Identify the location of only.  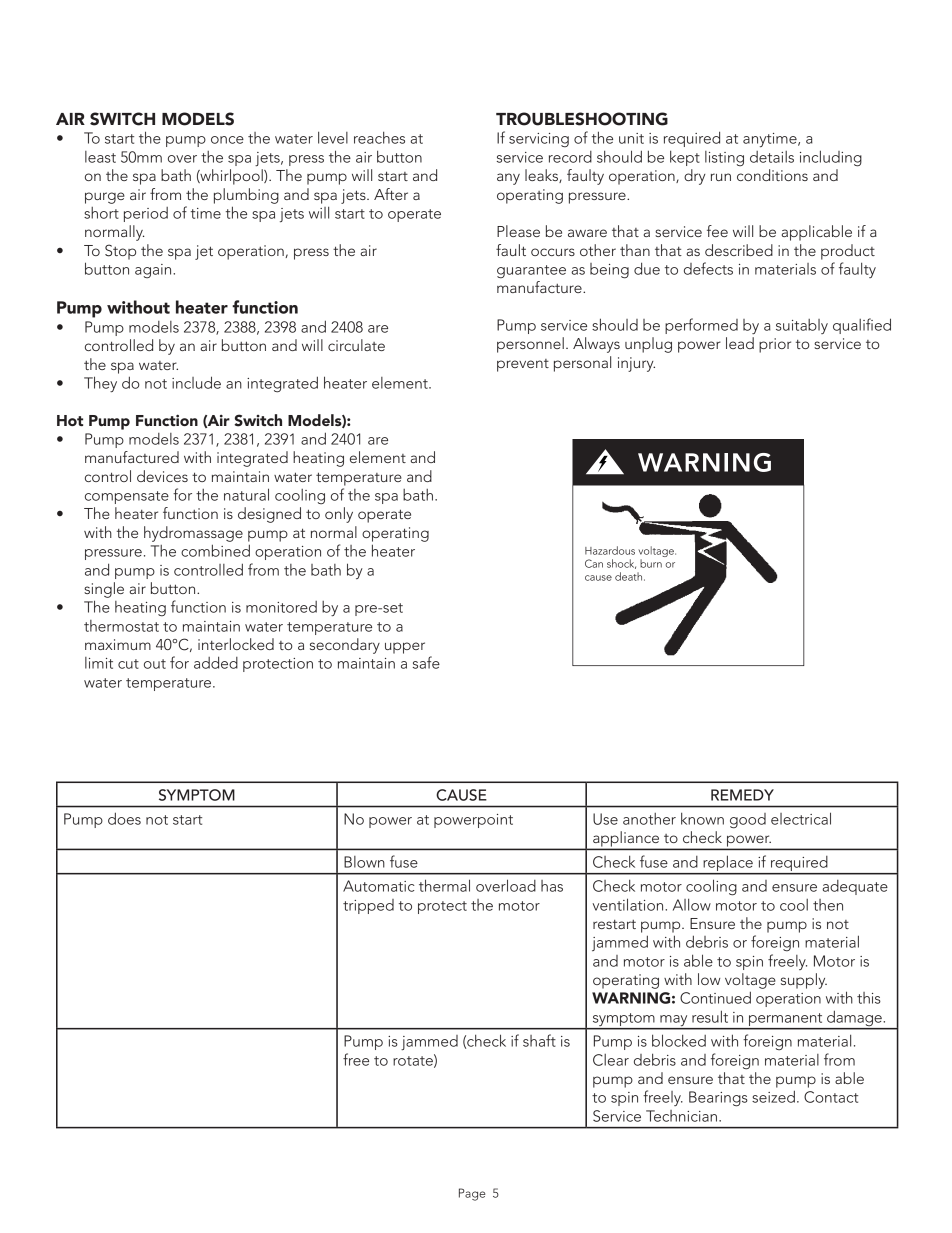
(339, 515).
